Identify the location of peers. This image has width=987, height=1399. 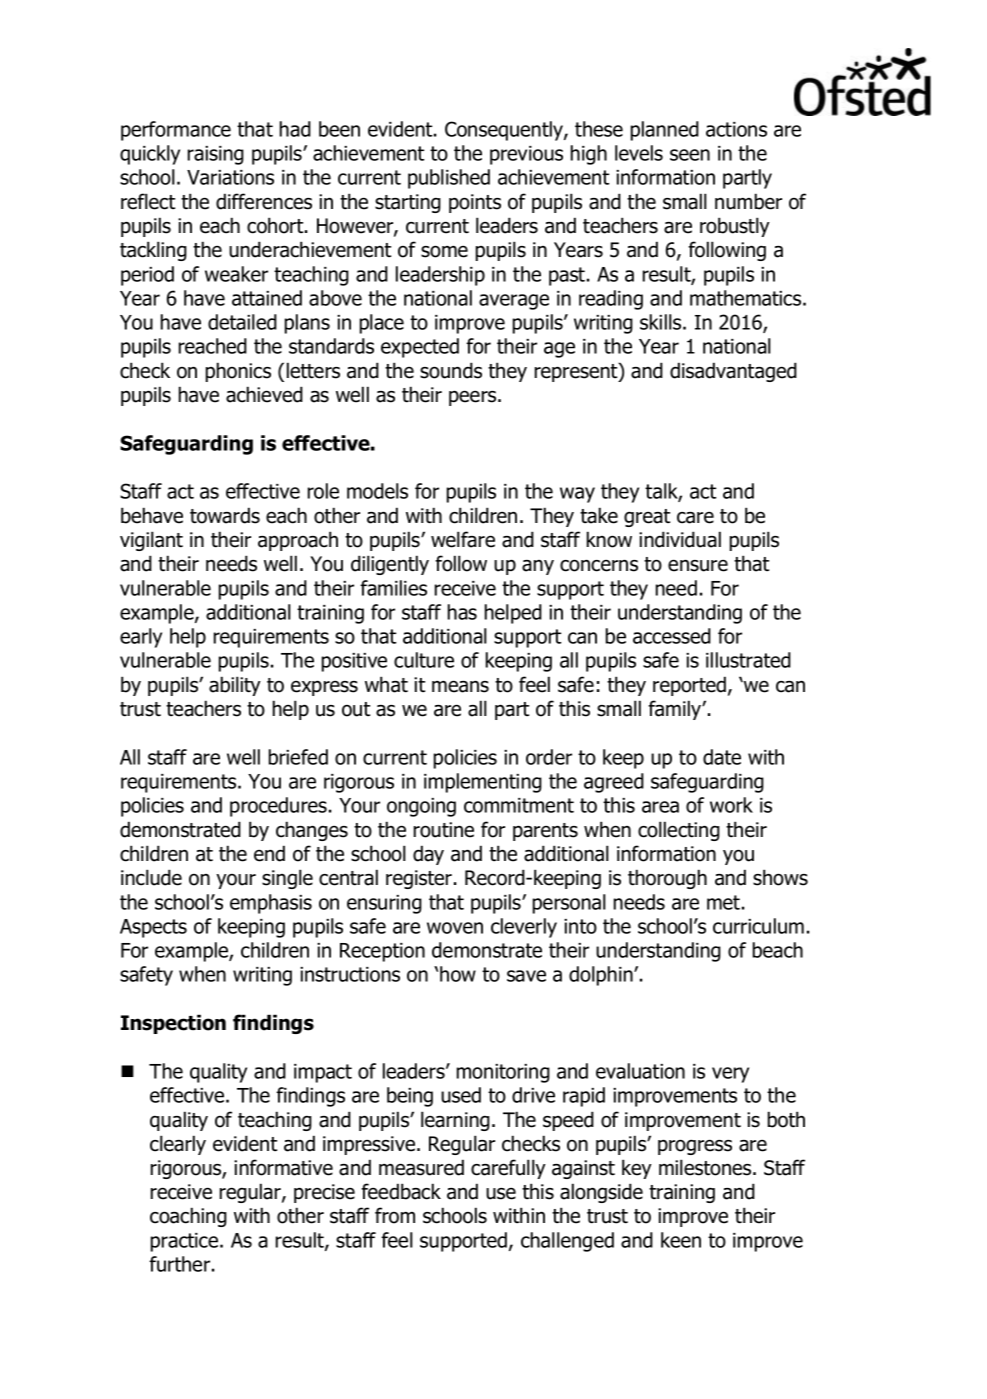
(474, 398).
